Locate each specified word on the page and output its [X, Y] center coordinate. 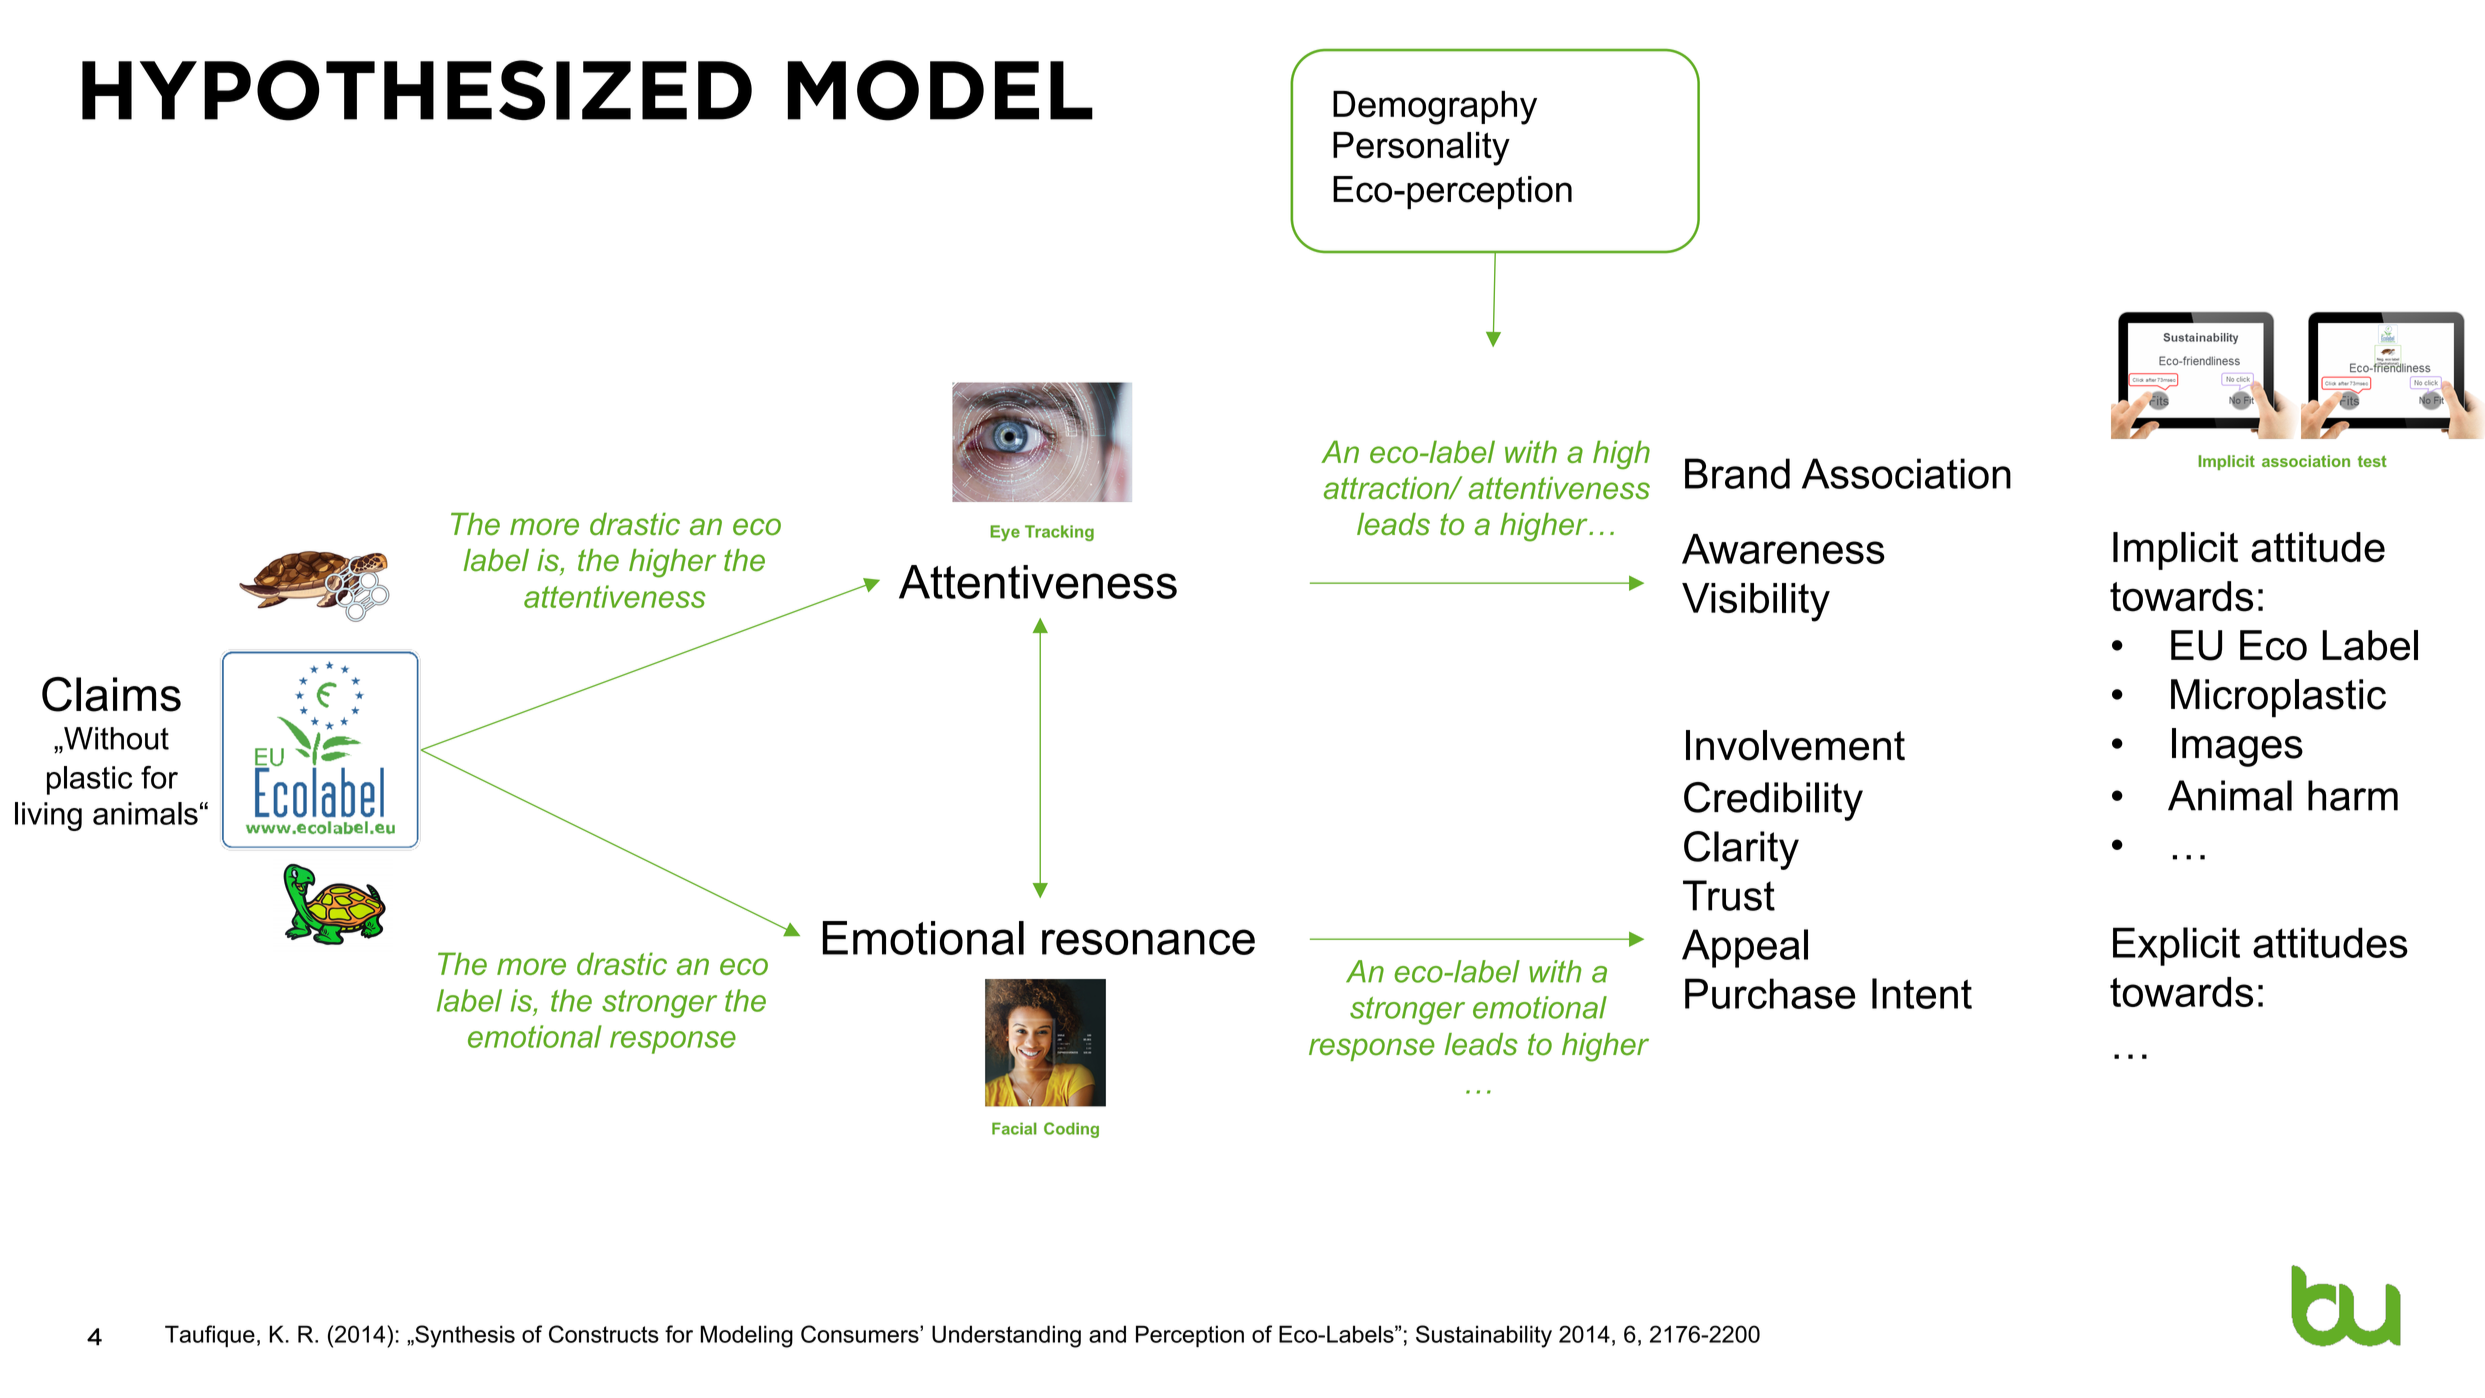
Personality [1421, 149]
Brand [1737, 473]
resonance [1148, 942]
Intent [1922, 993]
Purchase [1770, 993]
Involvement [1795, 745]
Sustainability [1484, 1336]
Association [1906, 473]
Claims [111, 694]
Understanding [1006, 1336]
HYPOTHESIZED [417, 90]
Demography [1435, 108]
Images [2237, 747]
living [48, 816]
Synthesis [464, 1336]
